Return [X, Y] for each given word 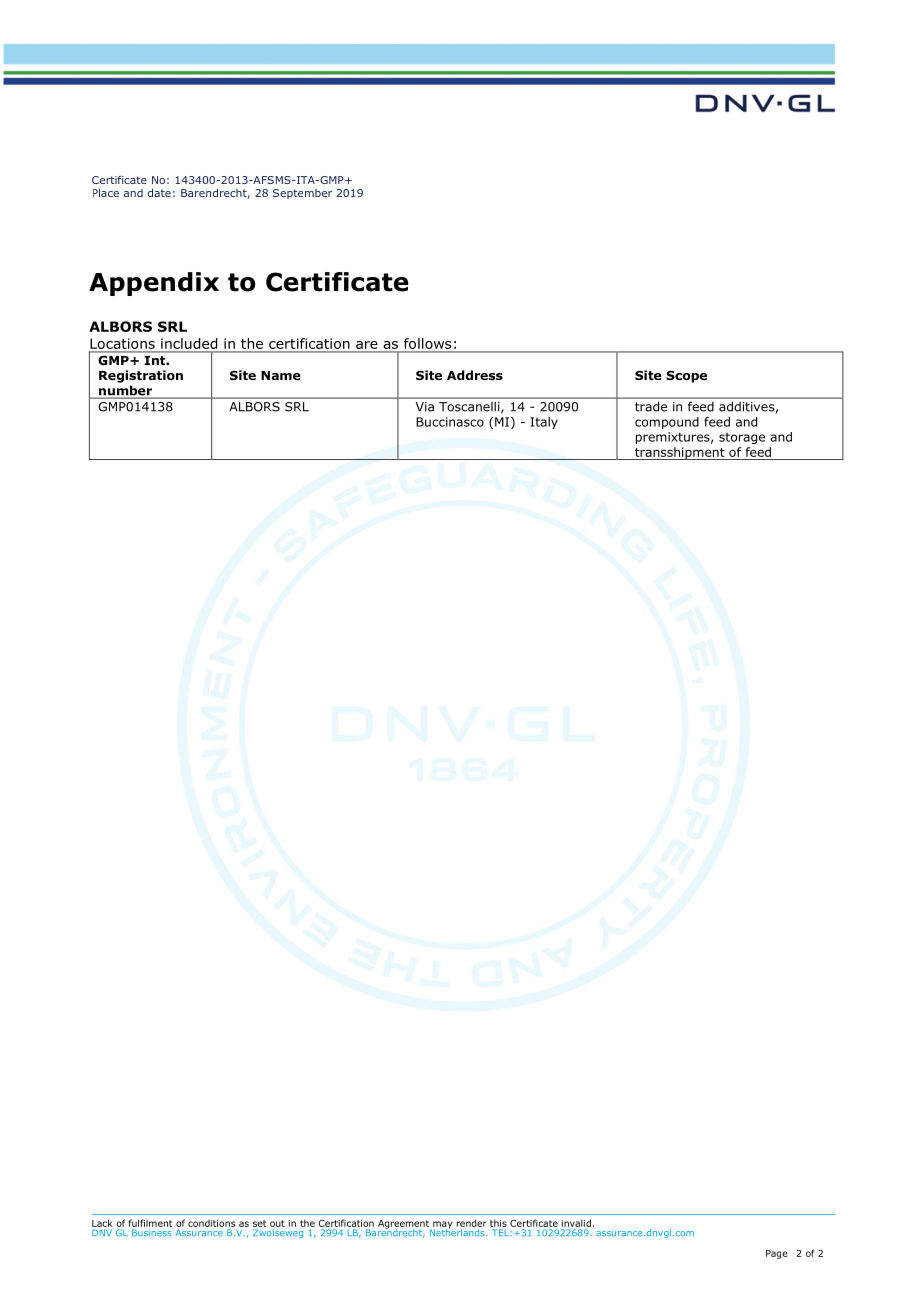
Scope [686, 376]
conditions [211, 1223]
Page [777, 1254]
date [159, 193]
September [302, 194]
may [441, 1226]
